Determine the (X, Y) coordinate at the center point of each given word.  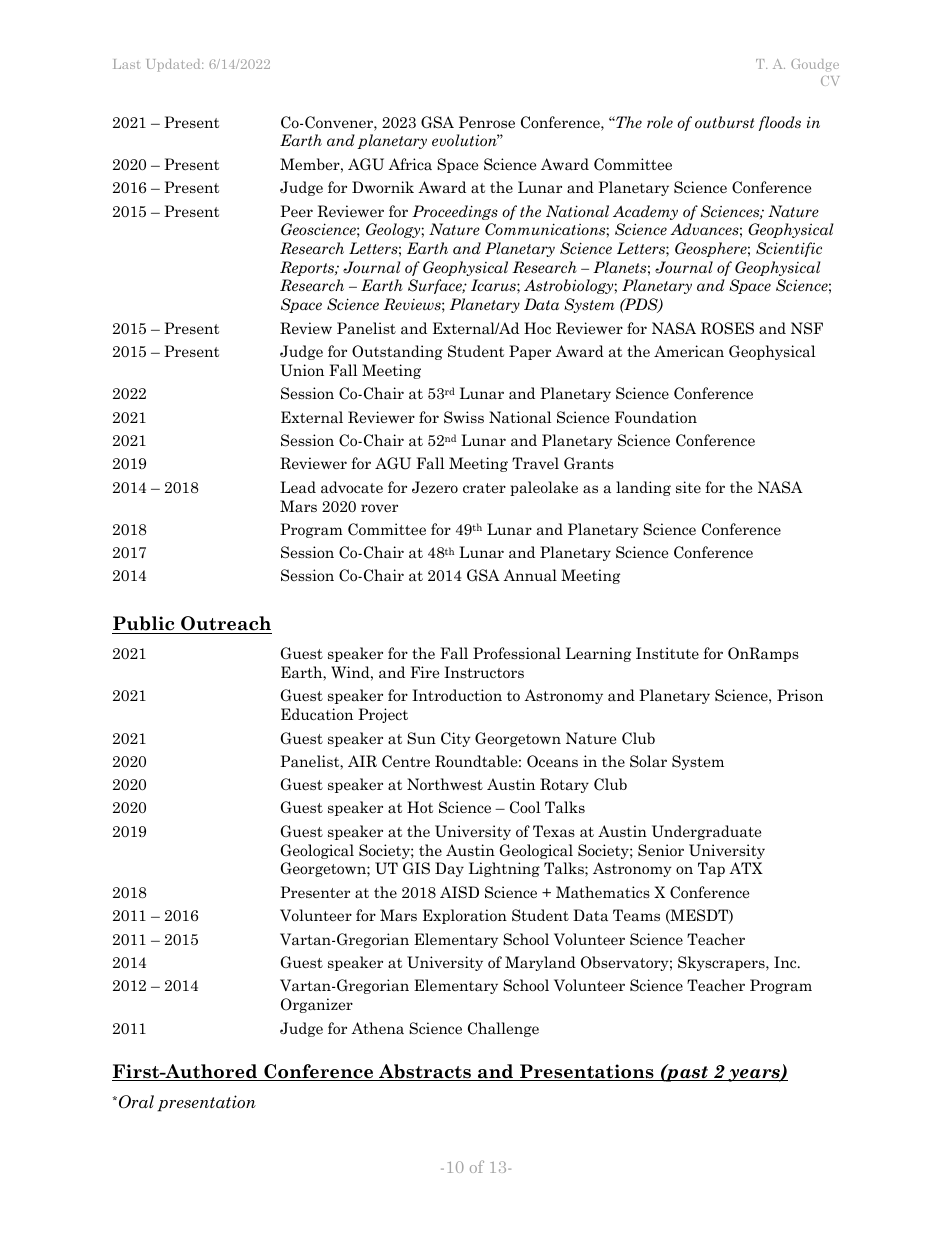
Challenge (503, 1029)
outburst (724, 122)
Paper (530, 352)
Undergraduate (706, 832)
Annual (530, 575)
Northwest (445, 784)
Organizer (317, 1005)
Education (317, 714)
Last (126, 64)
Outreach (225, 625)
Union (302, 370)
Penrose (487, 122)
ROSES (727, 328)
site (688, 487)
